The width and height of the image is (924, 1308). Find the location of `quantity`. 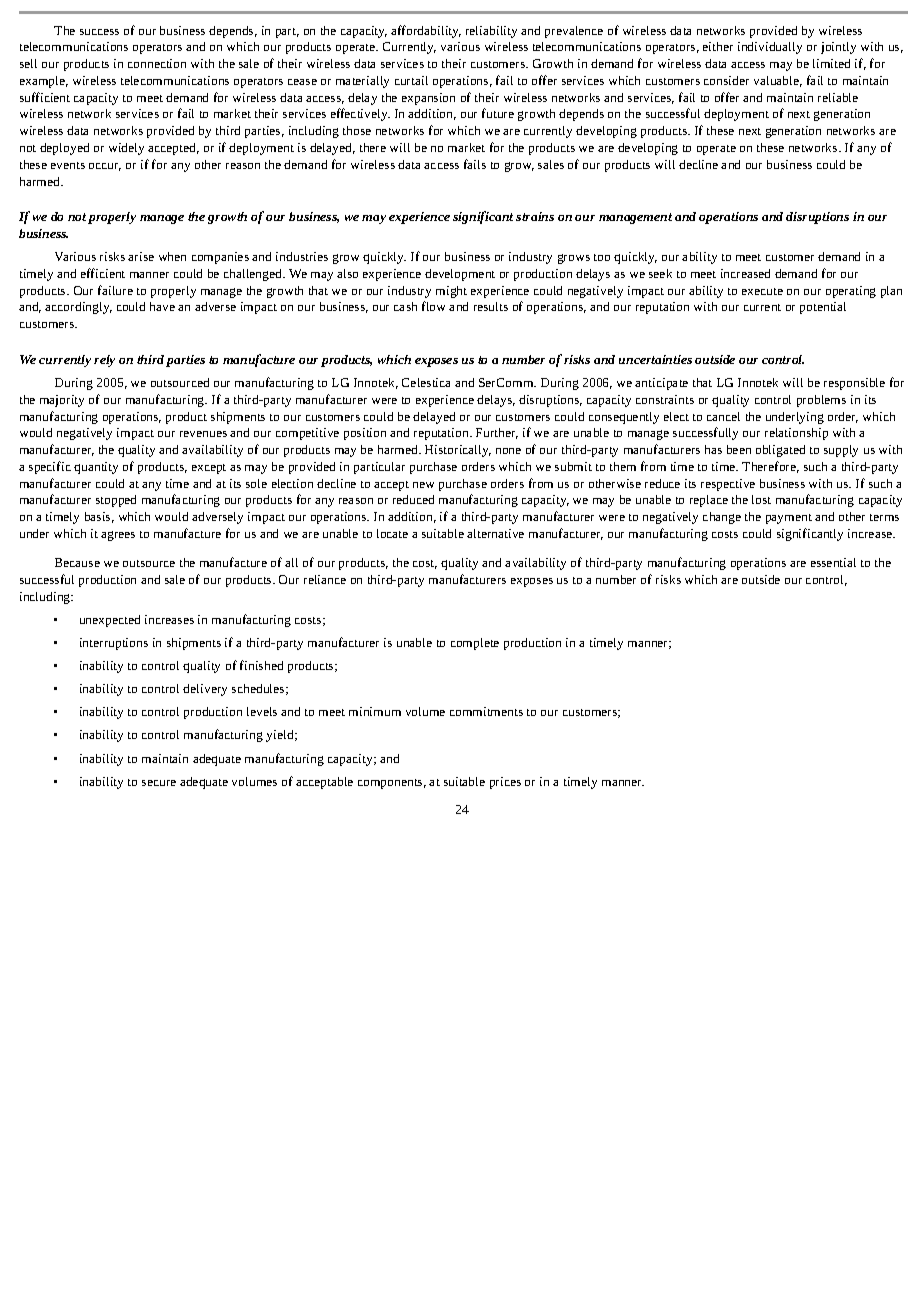

quantity is located at coordinates (96, 468).
